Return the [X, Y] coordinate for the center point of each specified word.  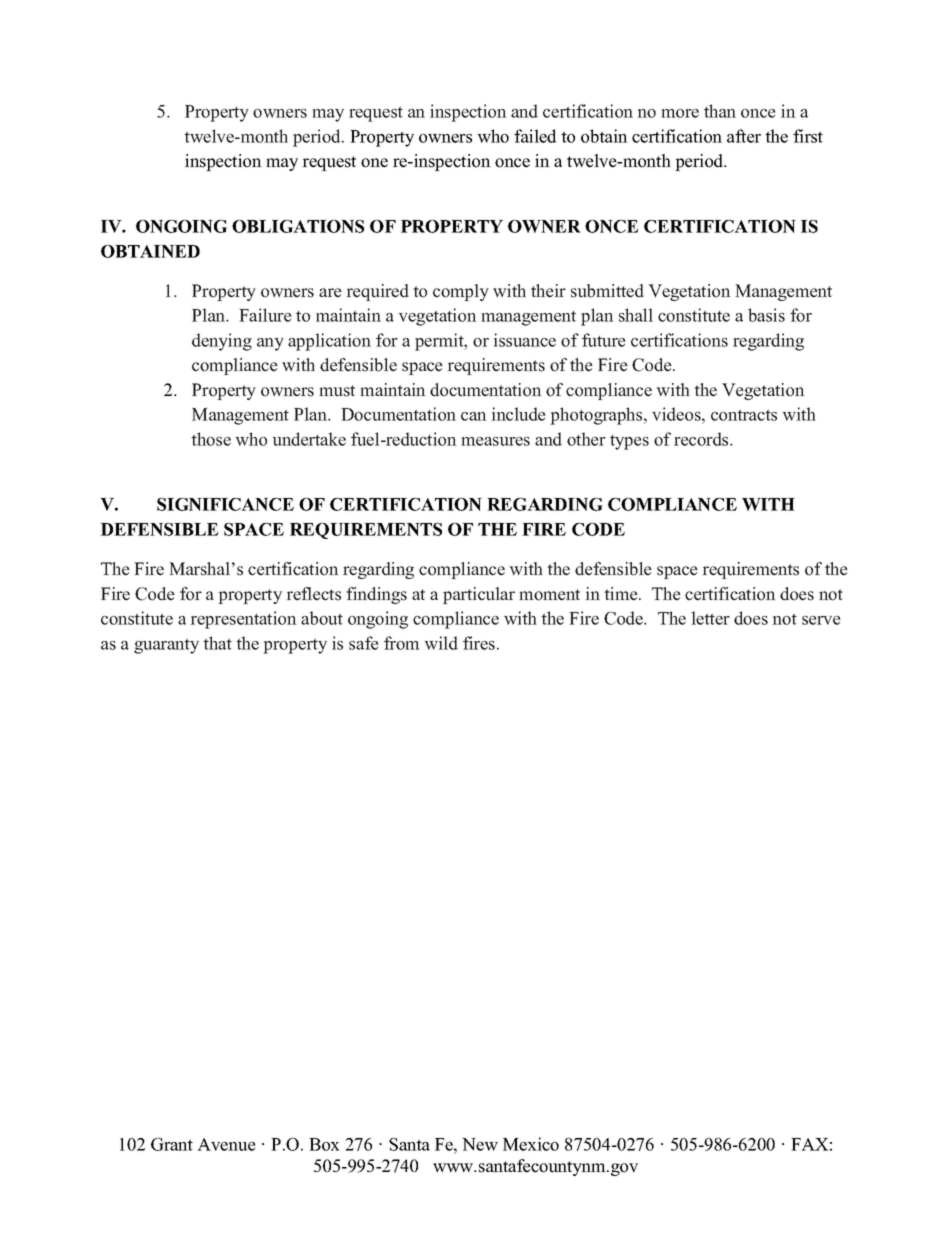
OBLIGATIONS [298, 226]
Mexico [531, 1144]
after [744, 136]
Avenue [226, 1144]
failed [535, 136]
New [480, 1144]
